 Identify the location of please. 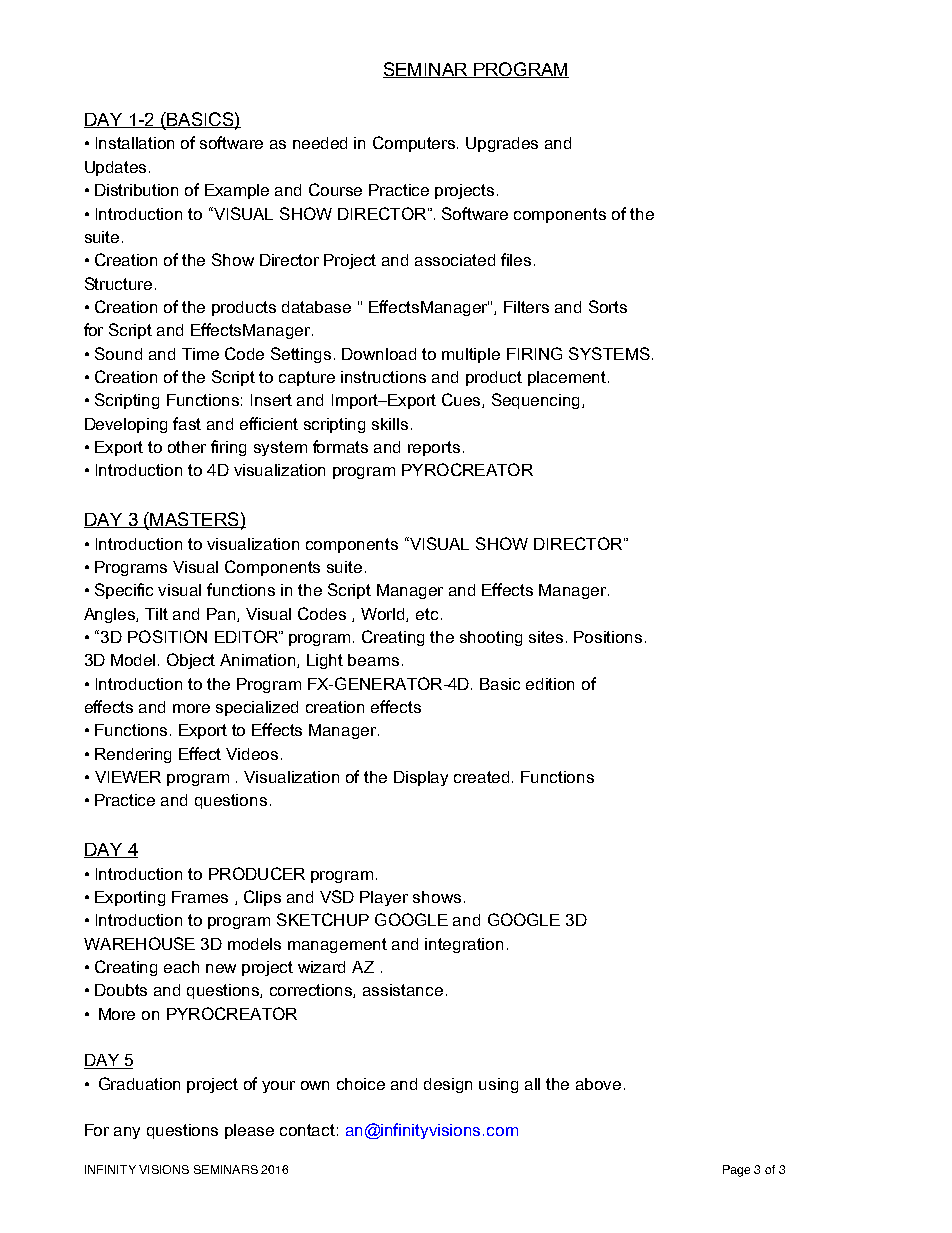
(249, 1131).
